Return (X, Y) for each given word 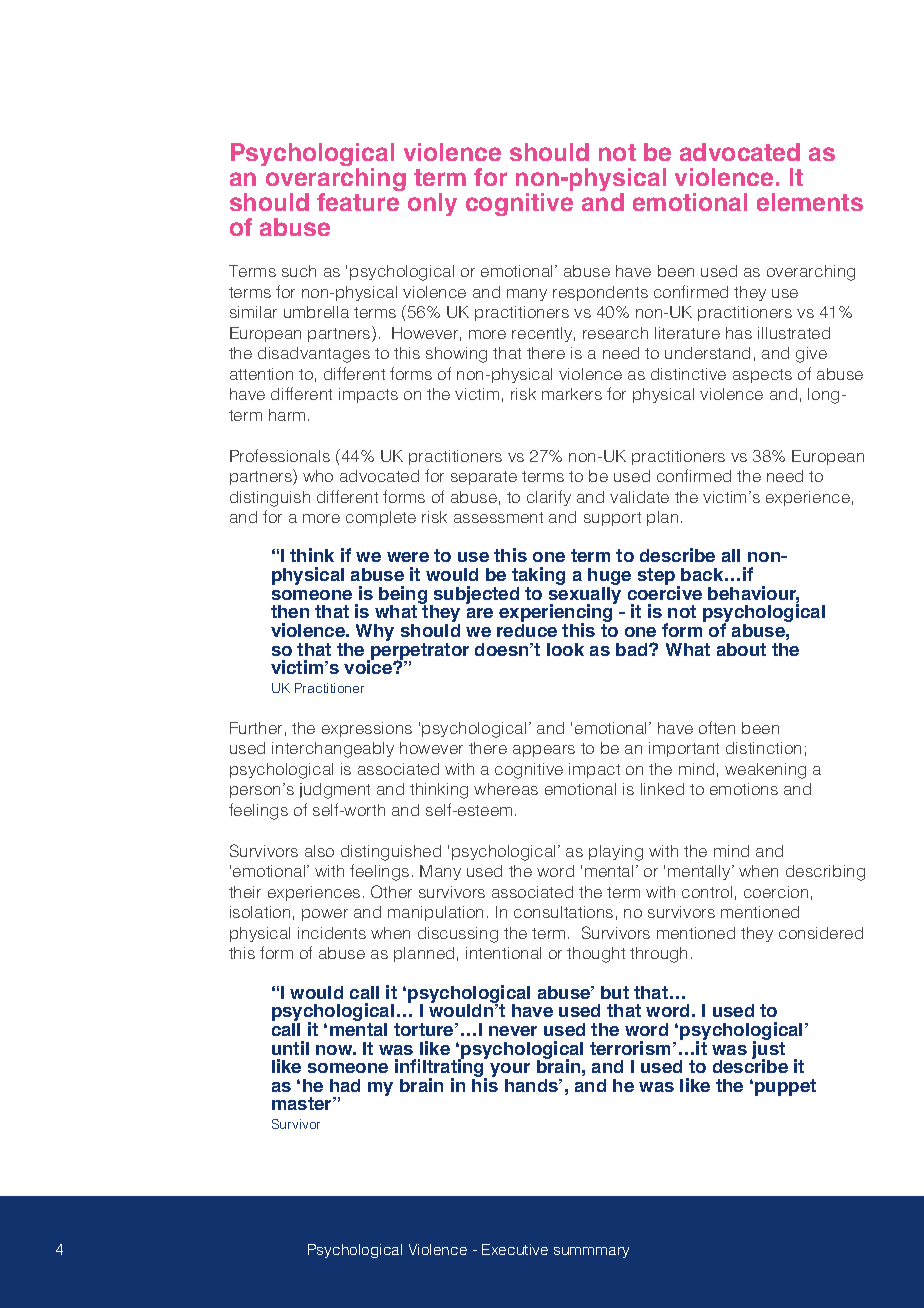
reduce (527, 630)
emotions (744, 789)
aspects (762, 376)
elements (810, 202)
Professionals (280, 455)
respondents (600, 293)
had (345, 1085)
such (299, 271)
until (290, 1048)
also (319, 851)
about (741, 649)
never (513, 1031)
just (768, 1050)
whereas (506, 789)
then (290, 611)
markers (572, 394)
